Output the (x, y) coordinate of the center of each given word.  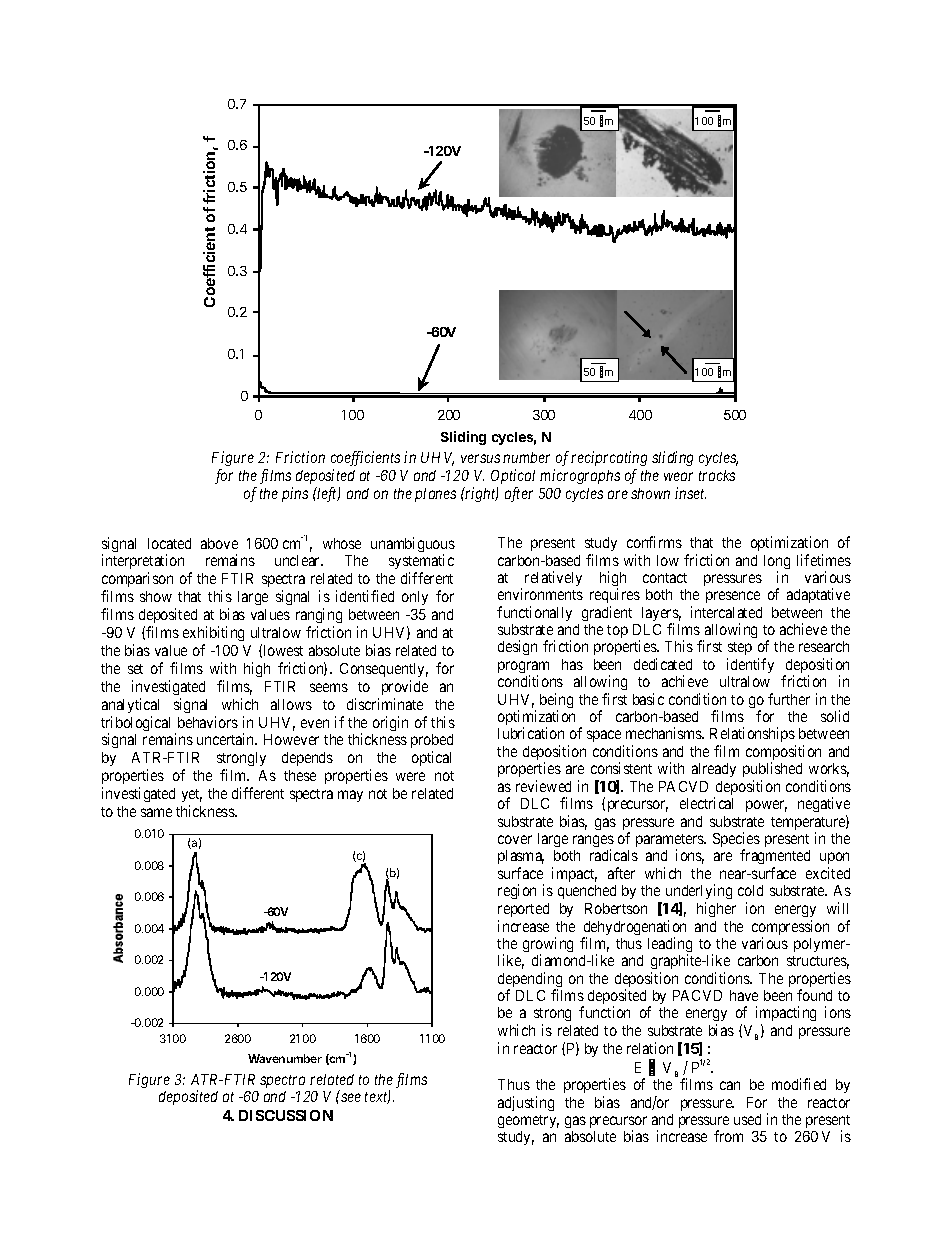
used (747, 1119)
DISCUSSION (286, 1115)
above (219, 543)
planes (435, 495)
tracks (717, 475)
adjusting (526, 1103)
